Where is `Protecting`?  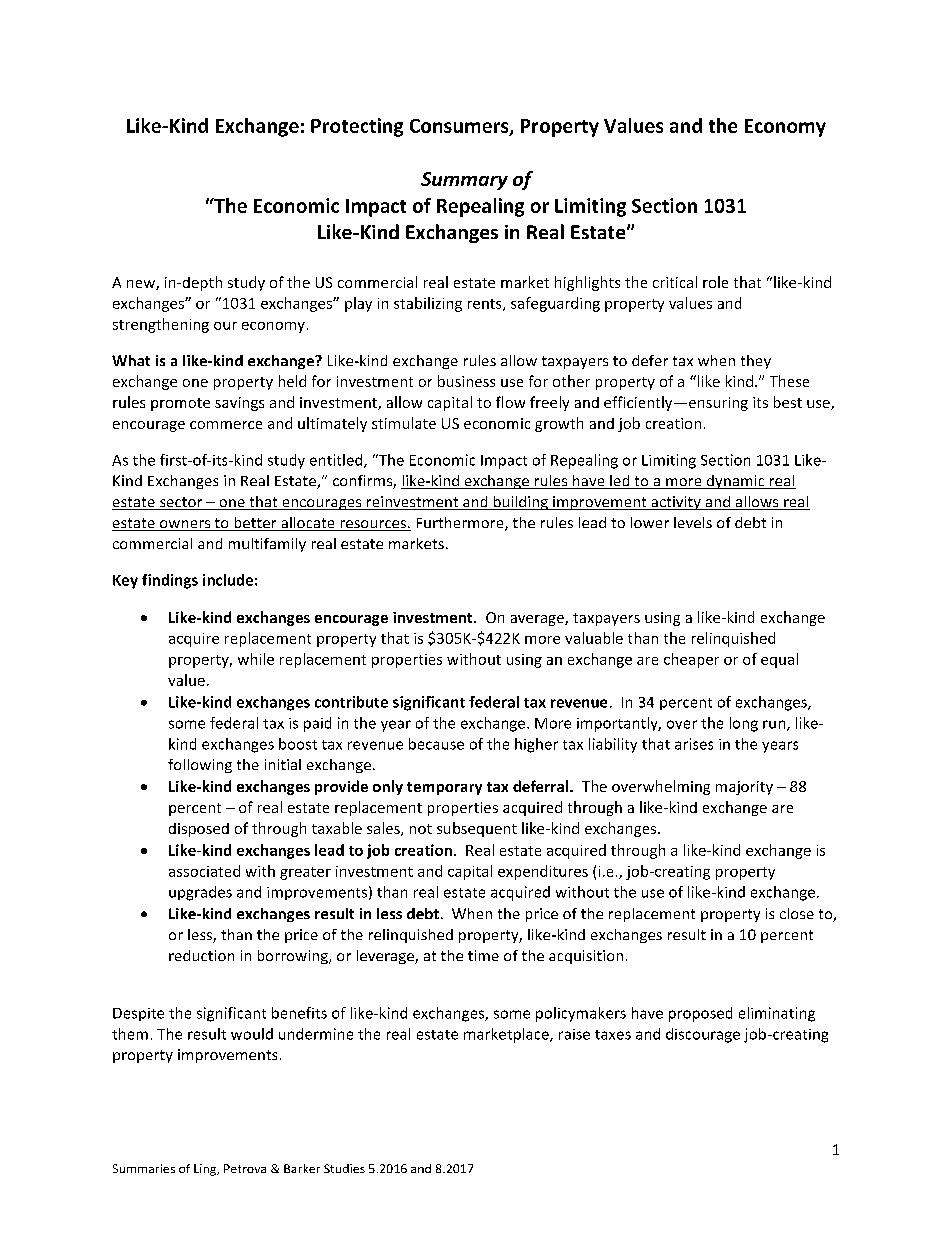 Protecting is located at coordinates (357, 127).
